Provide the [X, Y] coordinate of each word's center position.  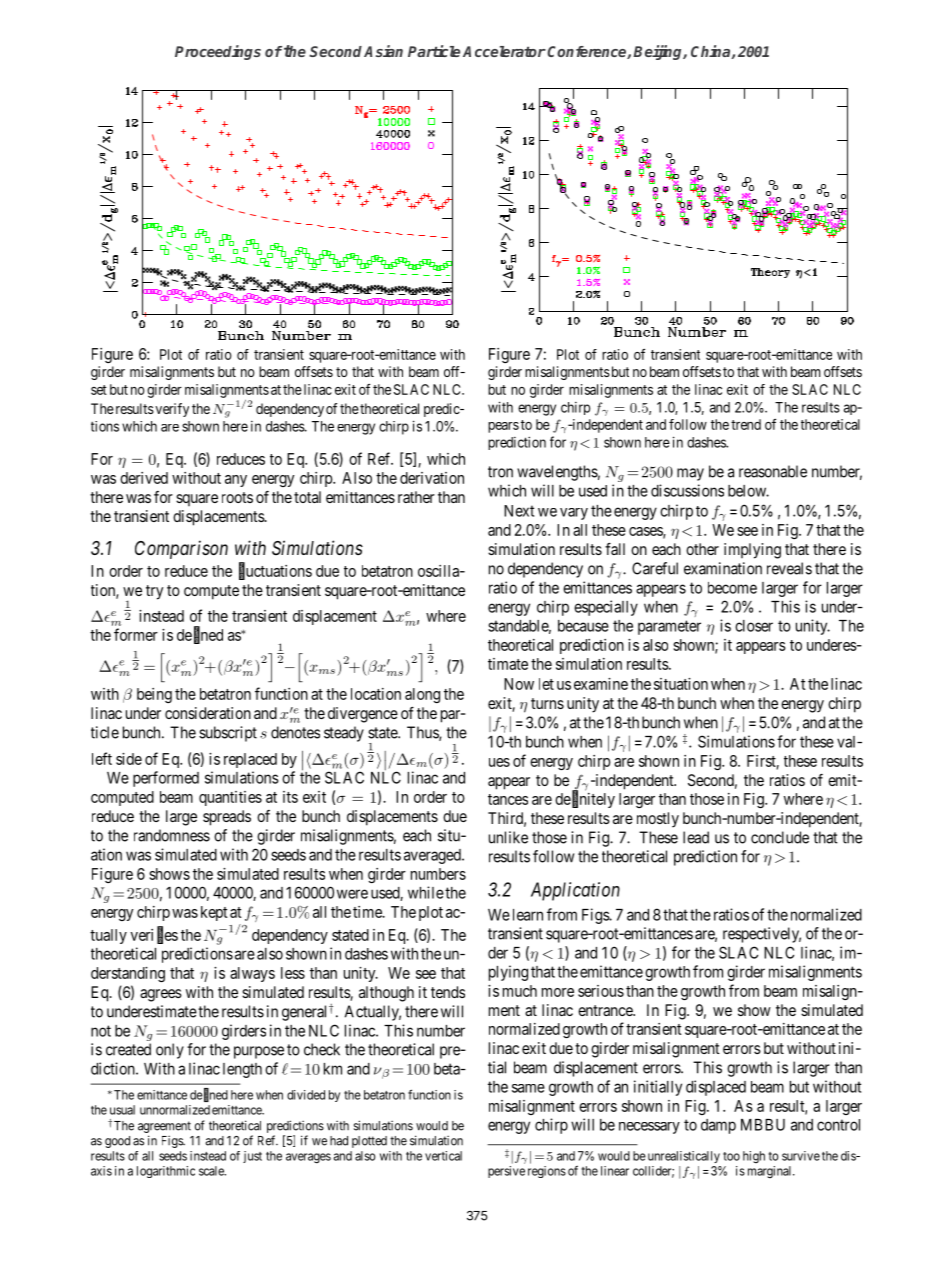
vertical [443, 1156]
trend [746, 424]
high [754, 1157]
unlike [508, 837]
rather [416, 497]
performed [166, 779]
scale [212, 1171]
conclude [780, 837]
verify [171, 410]
